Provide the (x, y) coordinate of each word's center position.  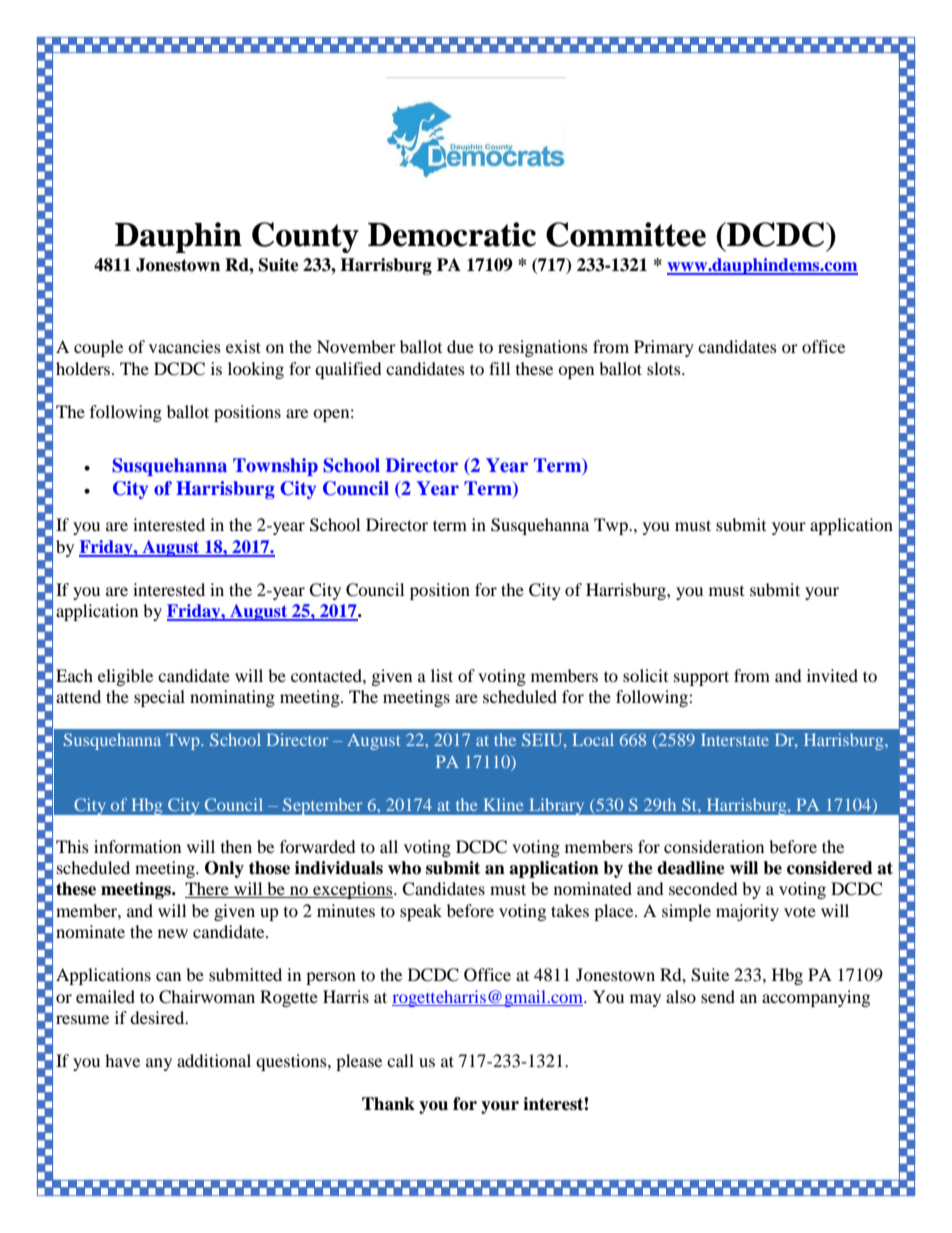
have (122, 1060)
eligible (125, 677)
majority (747, 912)
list (442, 675)
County (305, 237)
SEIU (543, 739)
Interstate (735, 739)
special (159, 698)
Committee (626, 234)
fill (499, 368)
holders (84, 368)
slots (665, 368)
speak (421, 912)
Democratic (452, 234)
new (173, 933)
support (701, 678)
